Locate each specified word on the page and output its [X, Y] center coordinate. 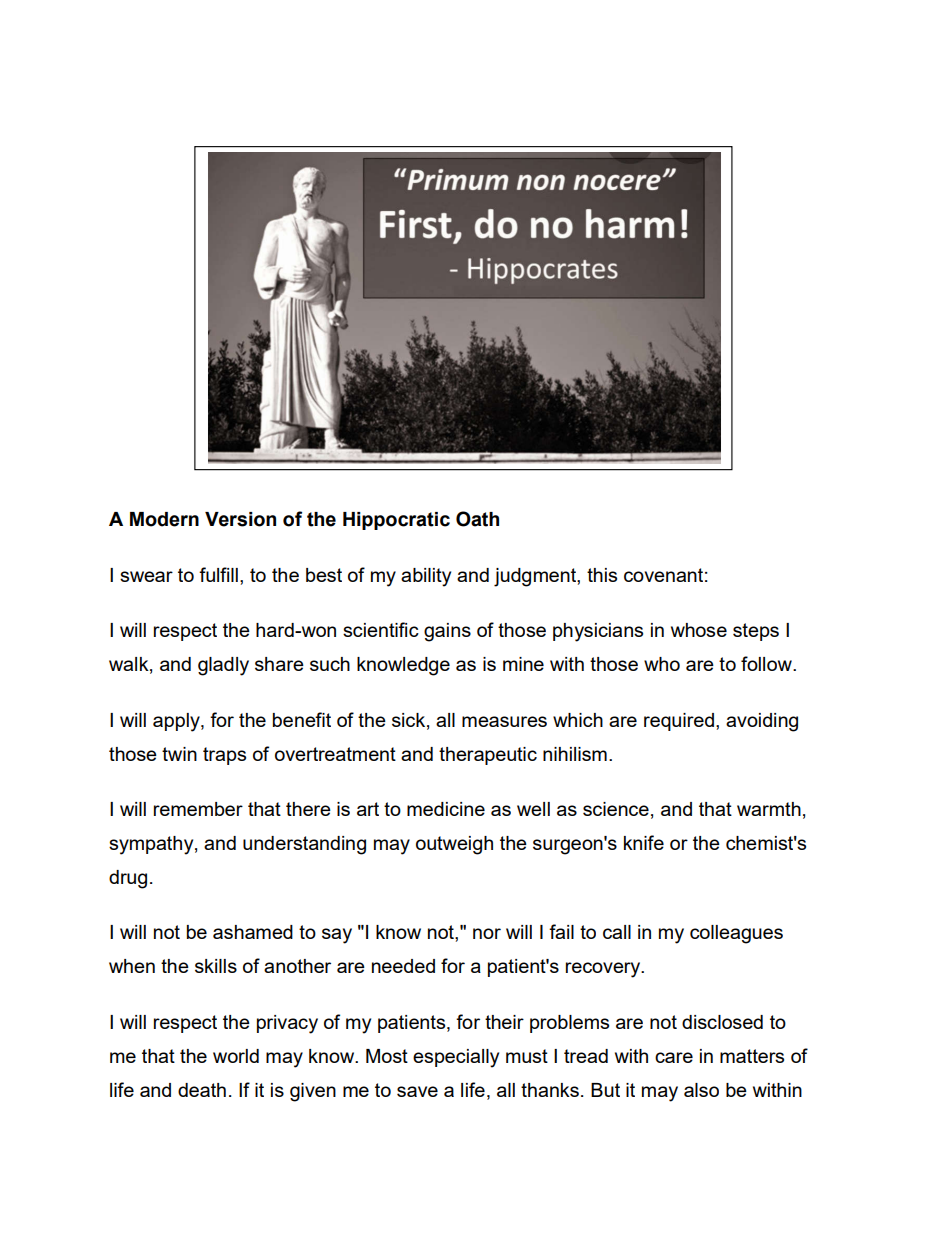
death [202, 1090]
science [616, 809]
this [602, 575]
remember [198, 809]
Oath [477, 519]
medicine [446, 809]
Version [240, 519]
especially [456, 1058]
